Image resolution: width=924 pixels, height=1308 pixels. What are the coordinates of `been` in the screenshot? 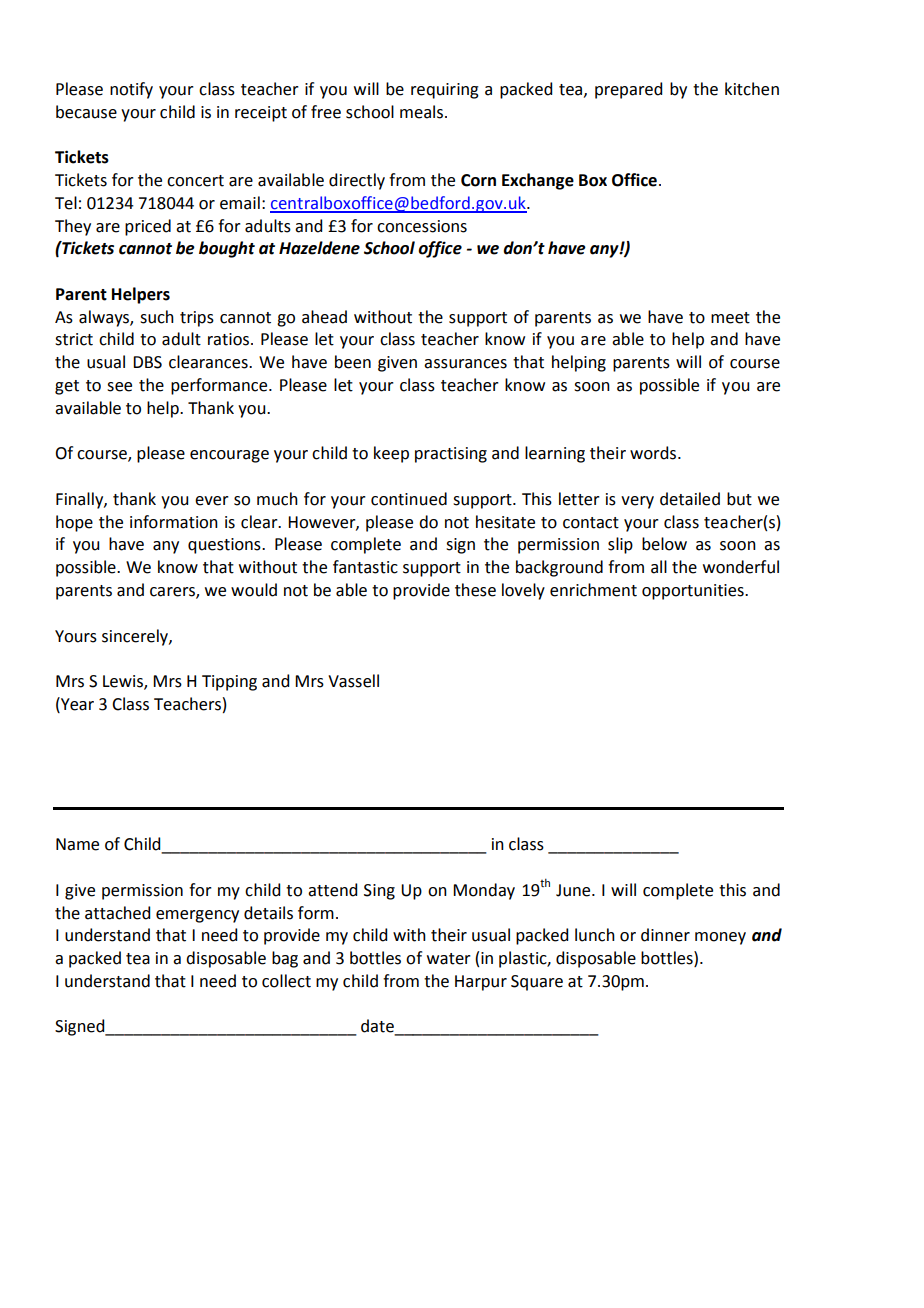 It's located at (353, 362).
